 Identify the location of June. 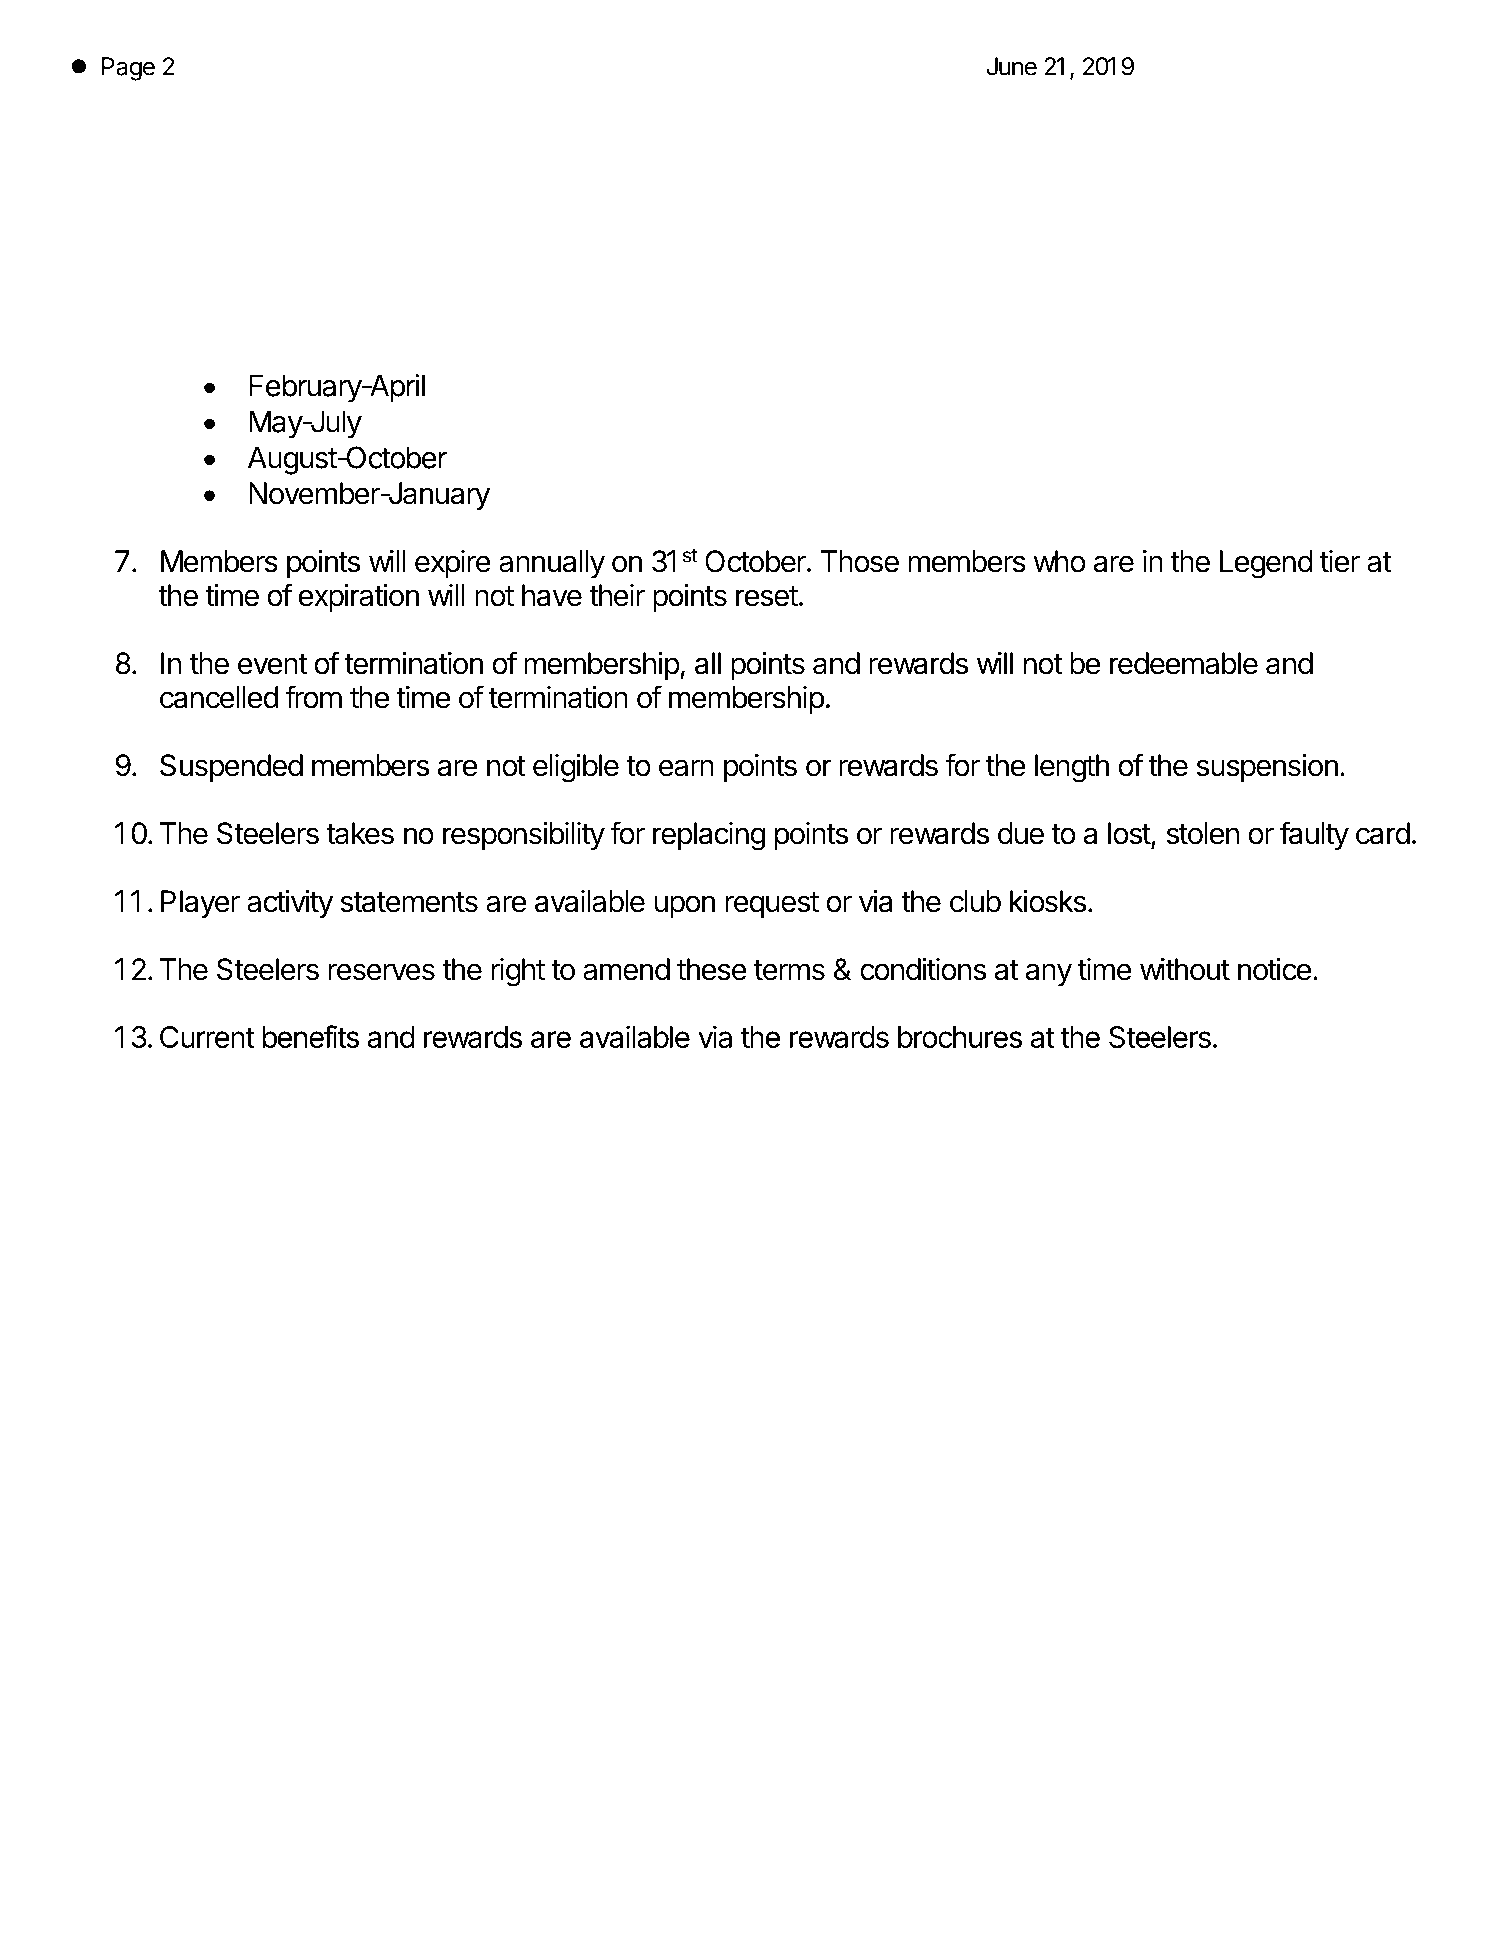
(1012, 66).
